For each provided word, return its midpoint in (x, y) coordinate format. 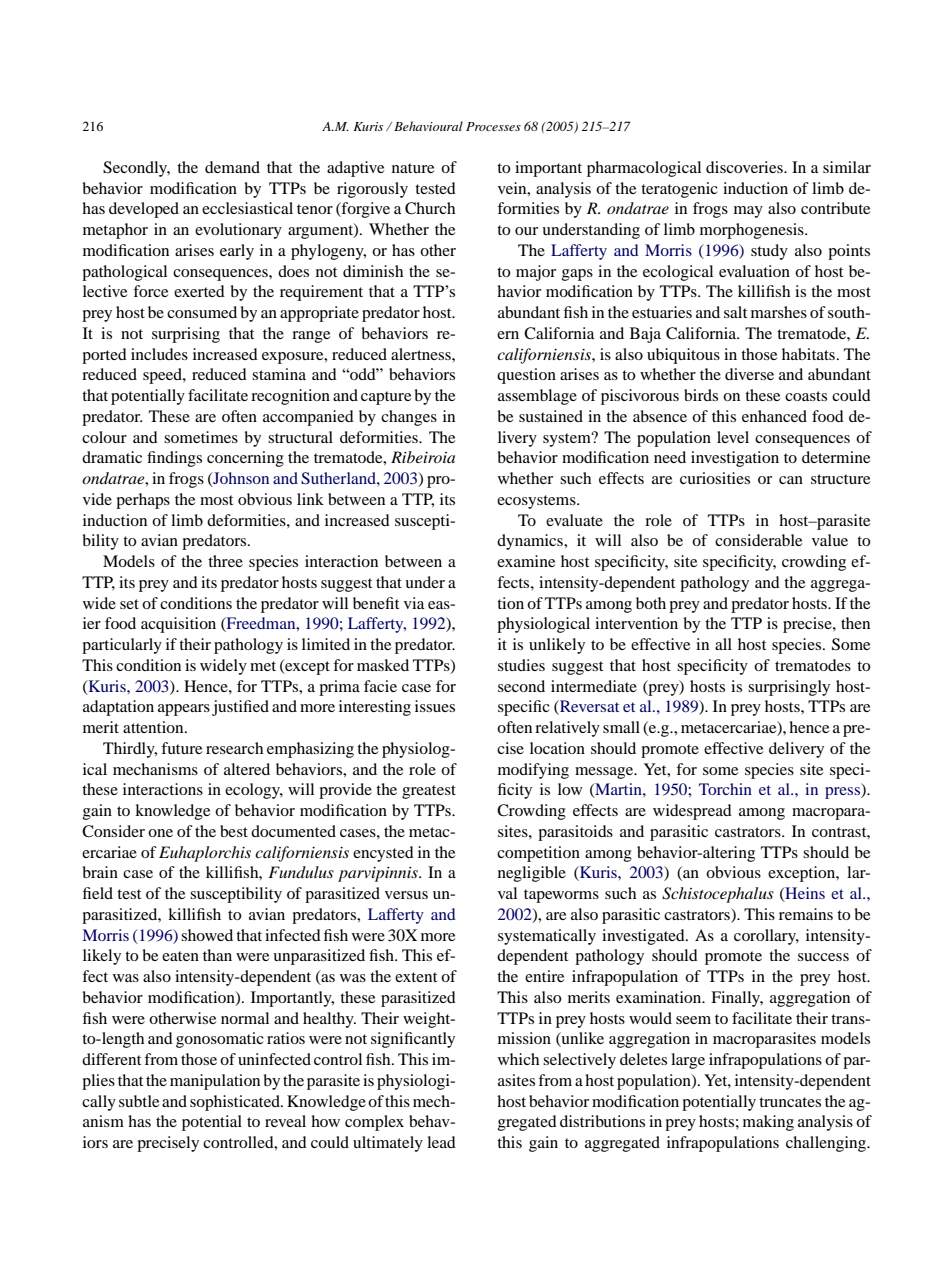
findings (174, 459)
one (160, 833)
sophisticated (236, 1103)
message (605, 773)
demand (232, 167)
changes (409, 418)
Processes (493, 126)
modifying (533, 771)
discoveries (745, 167)
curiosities (715, 478)
